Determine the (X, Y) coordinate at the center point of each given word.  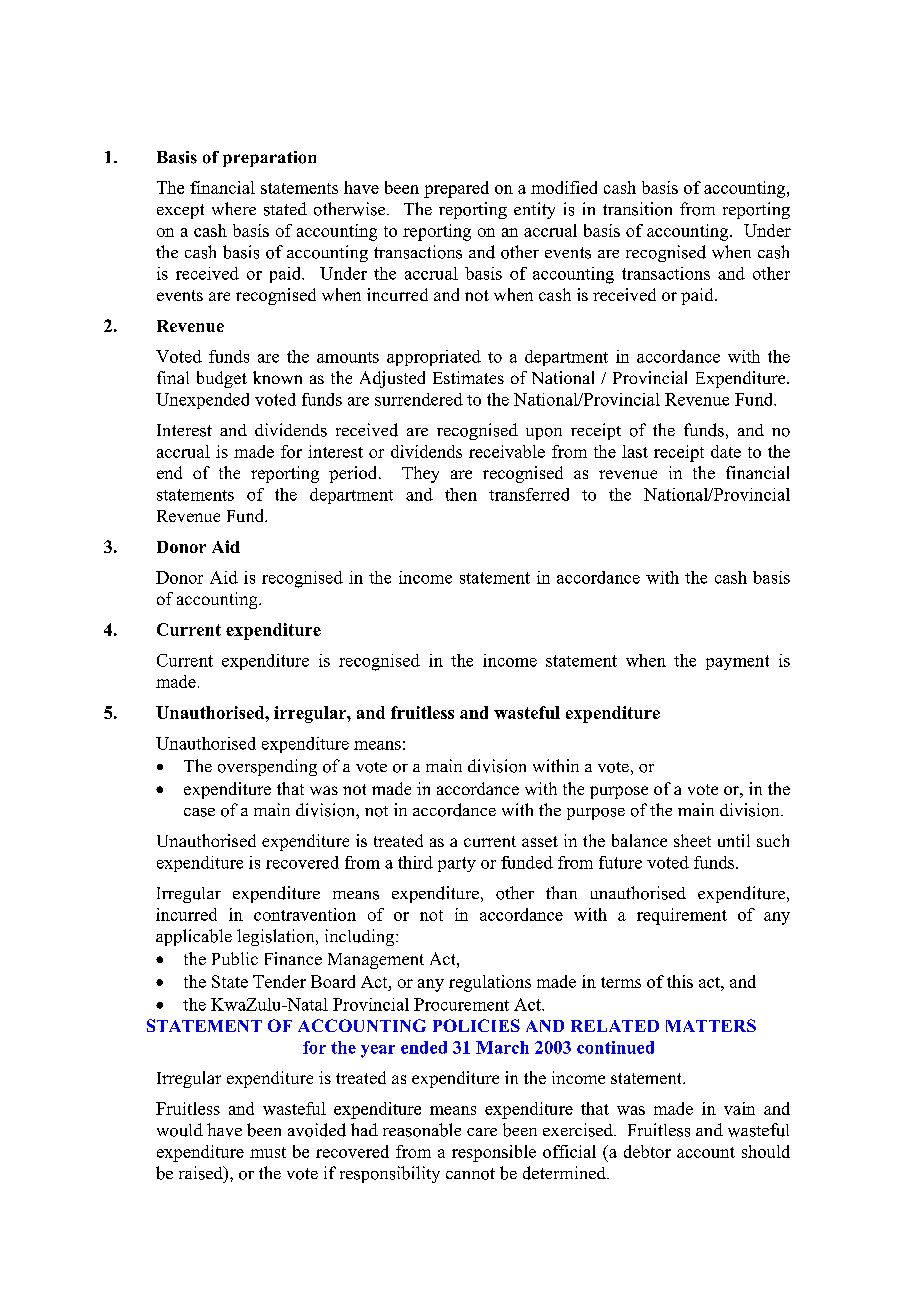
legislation (277, 937)
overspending (267, 767)
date (726, 451)
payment (737, 662)
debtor (647, 1151)
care (482, 1132)
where (234, 208)
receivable (507, 451)
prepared (456, 189)
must (268, 1152)
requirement (682, 916)
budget (222, 379)
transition (637, 209)
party (457, 864)
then (461, 494)
